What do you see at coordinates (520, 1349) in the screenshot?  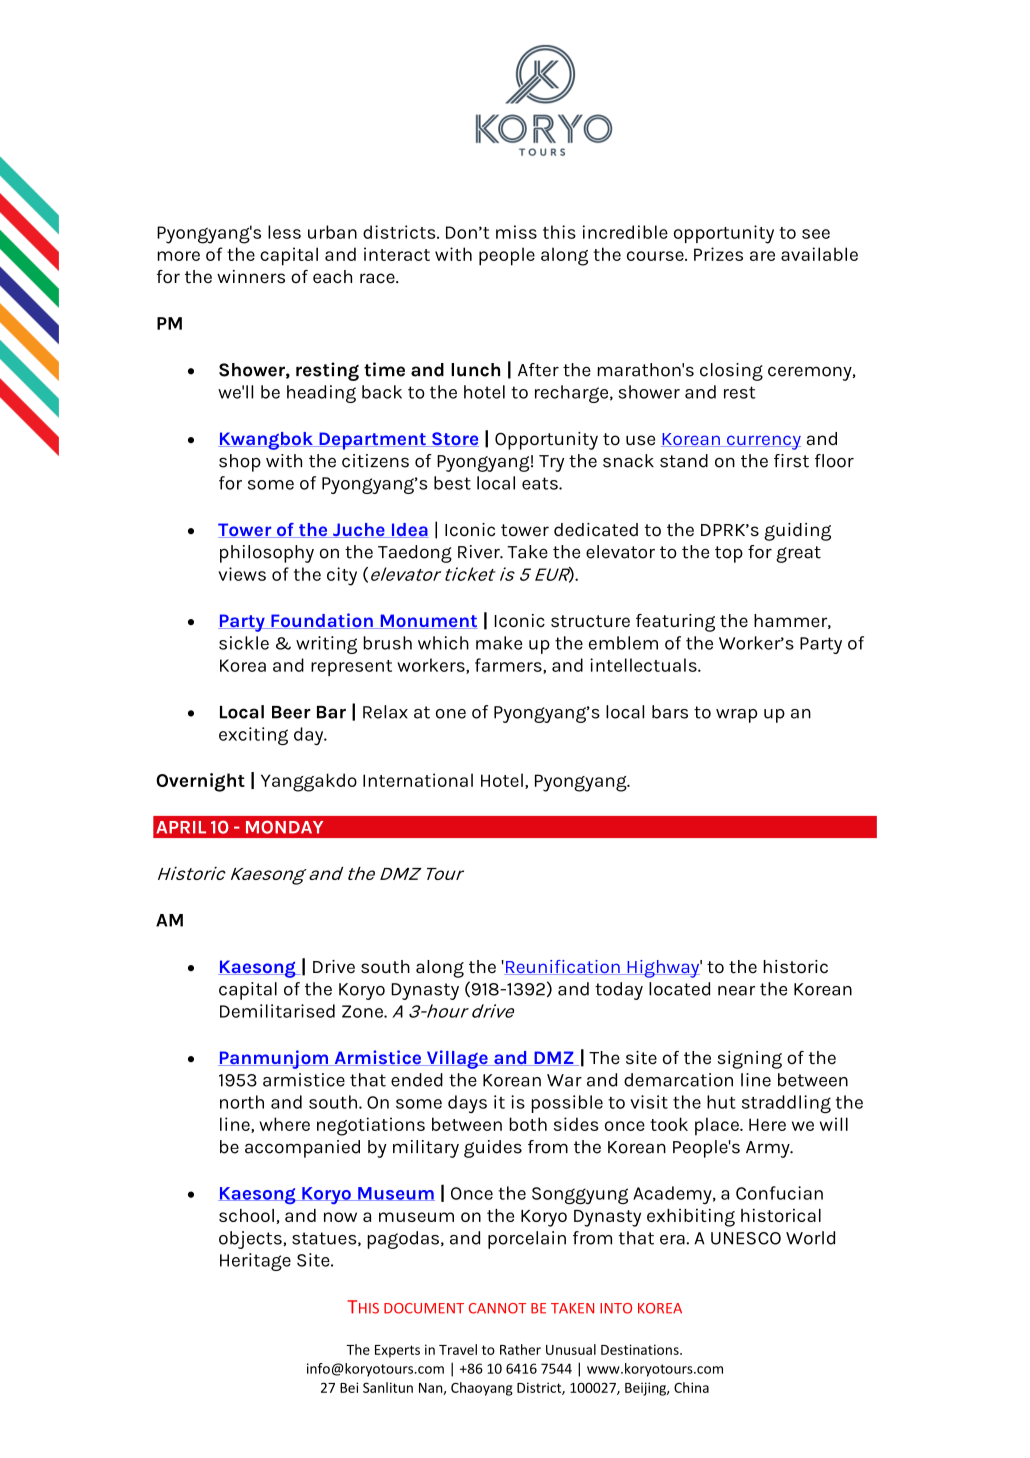 I see `Rather` at bounding box center [520, 1349].
